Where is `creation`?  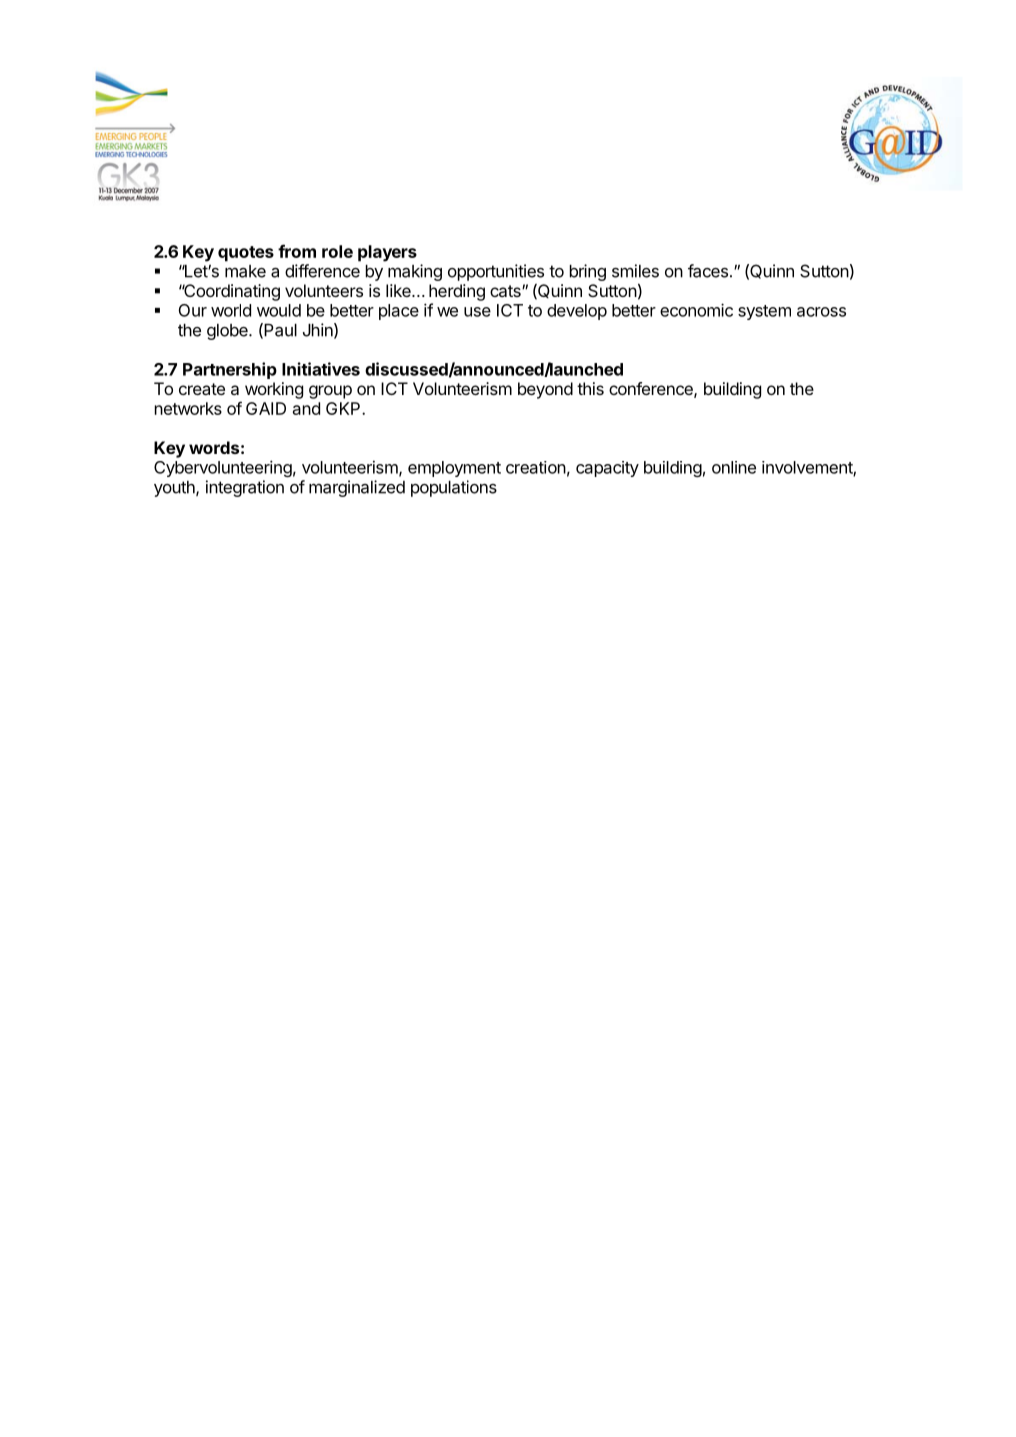
creation is located at coordinates (536, 467).
